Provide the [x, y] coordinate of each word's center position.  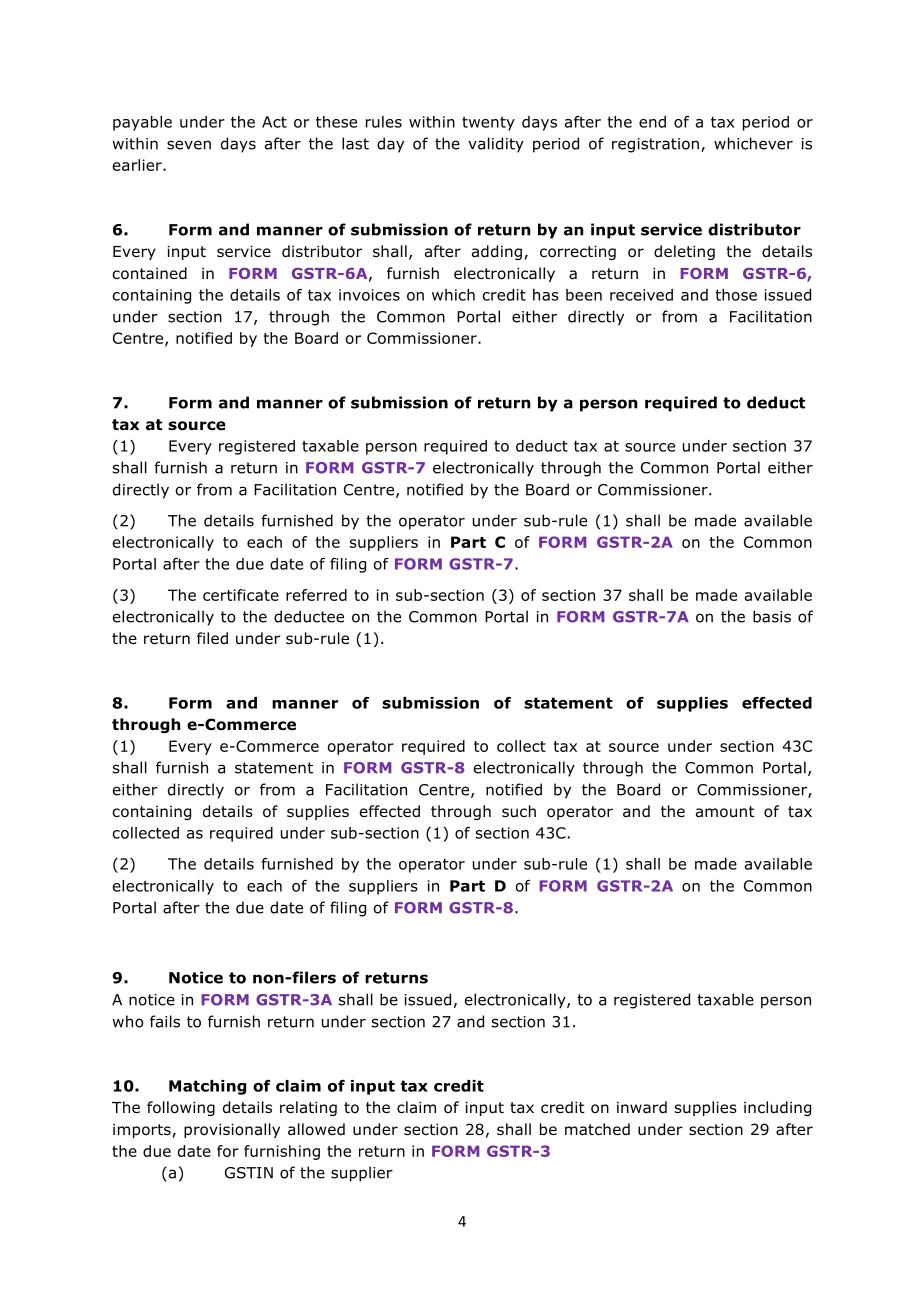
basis [772, 616]
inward [642, 1107]
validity [496, 145]
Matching [207, 1087]
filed [212, 638]
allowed [316, 1129]
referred [316, 595]
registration [655, 145]
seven [189, 145]
